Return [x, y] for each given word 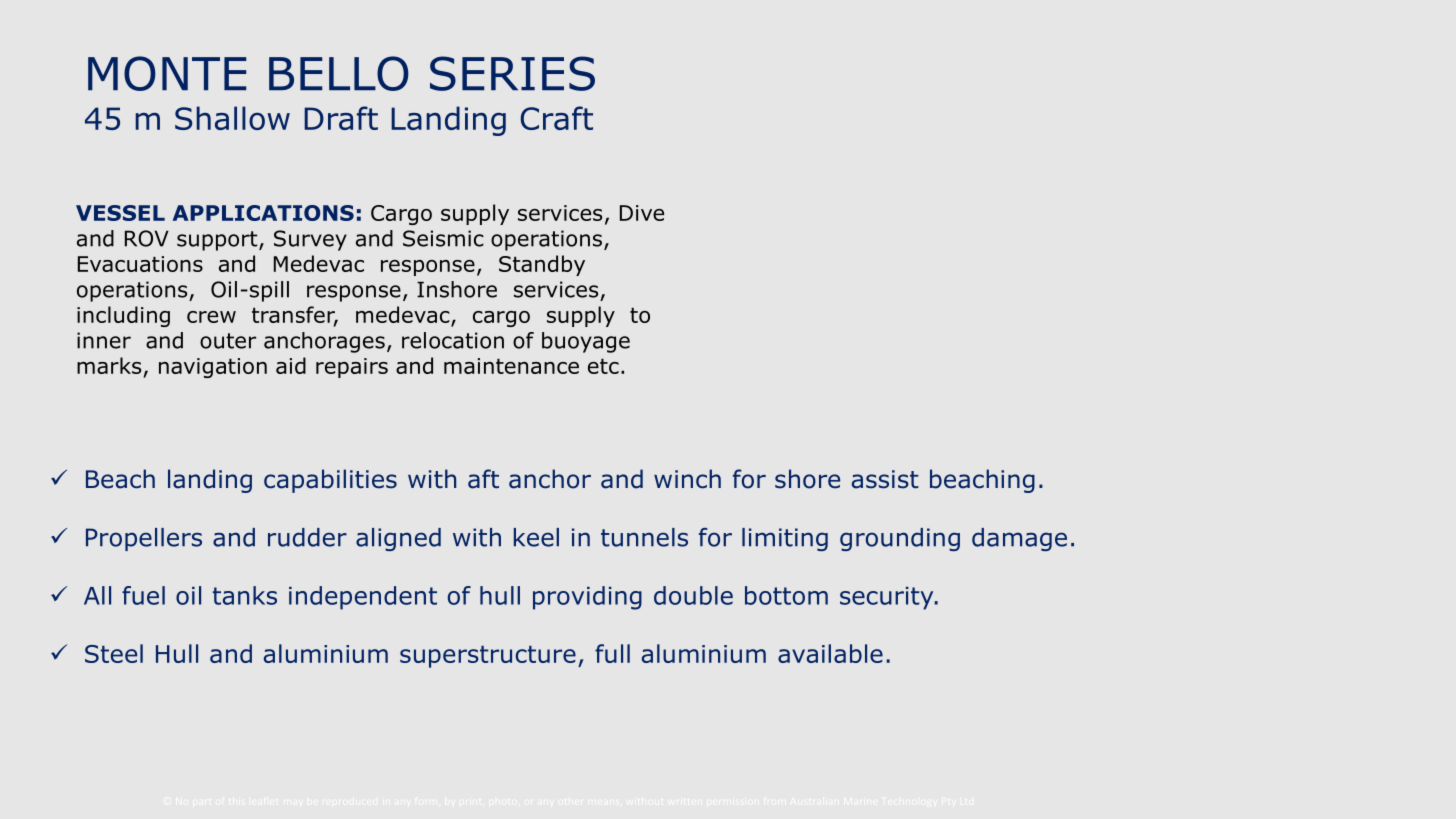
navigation [213, 368]
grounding [900, 539]
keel [536, 537]
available [830, 653]
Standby [542, 265]
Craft [556, 118]
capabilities [330, 481]
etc [603, 366]
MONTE [167, 73]
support [218, 241]
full [612, 653]
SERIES [512, 73]
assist [885, 479]
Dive [642, 213]
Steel [114, 653]
